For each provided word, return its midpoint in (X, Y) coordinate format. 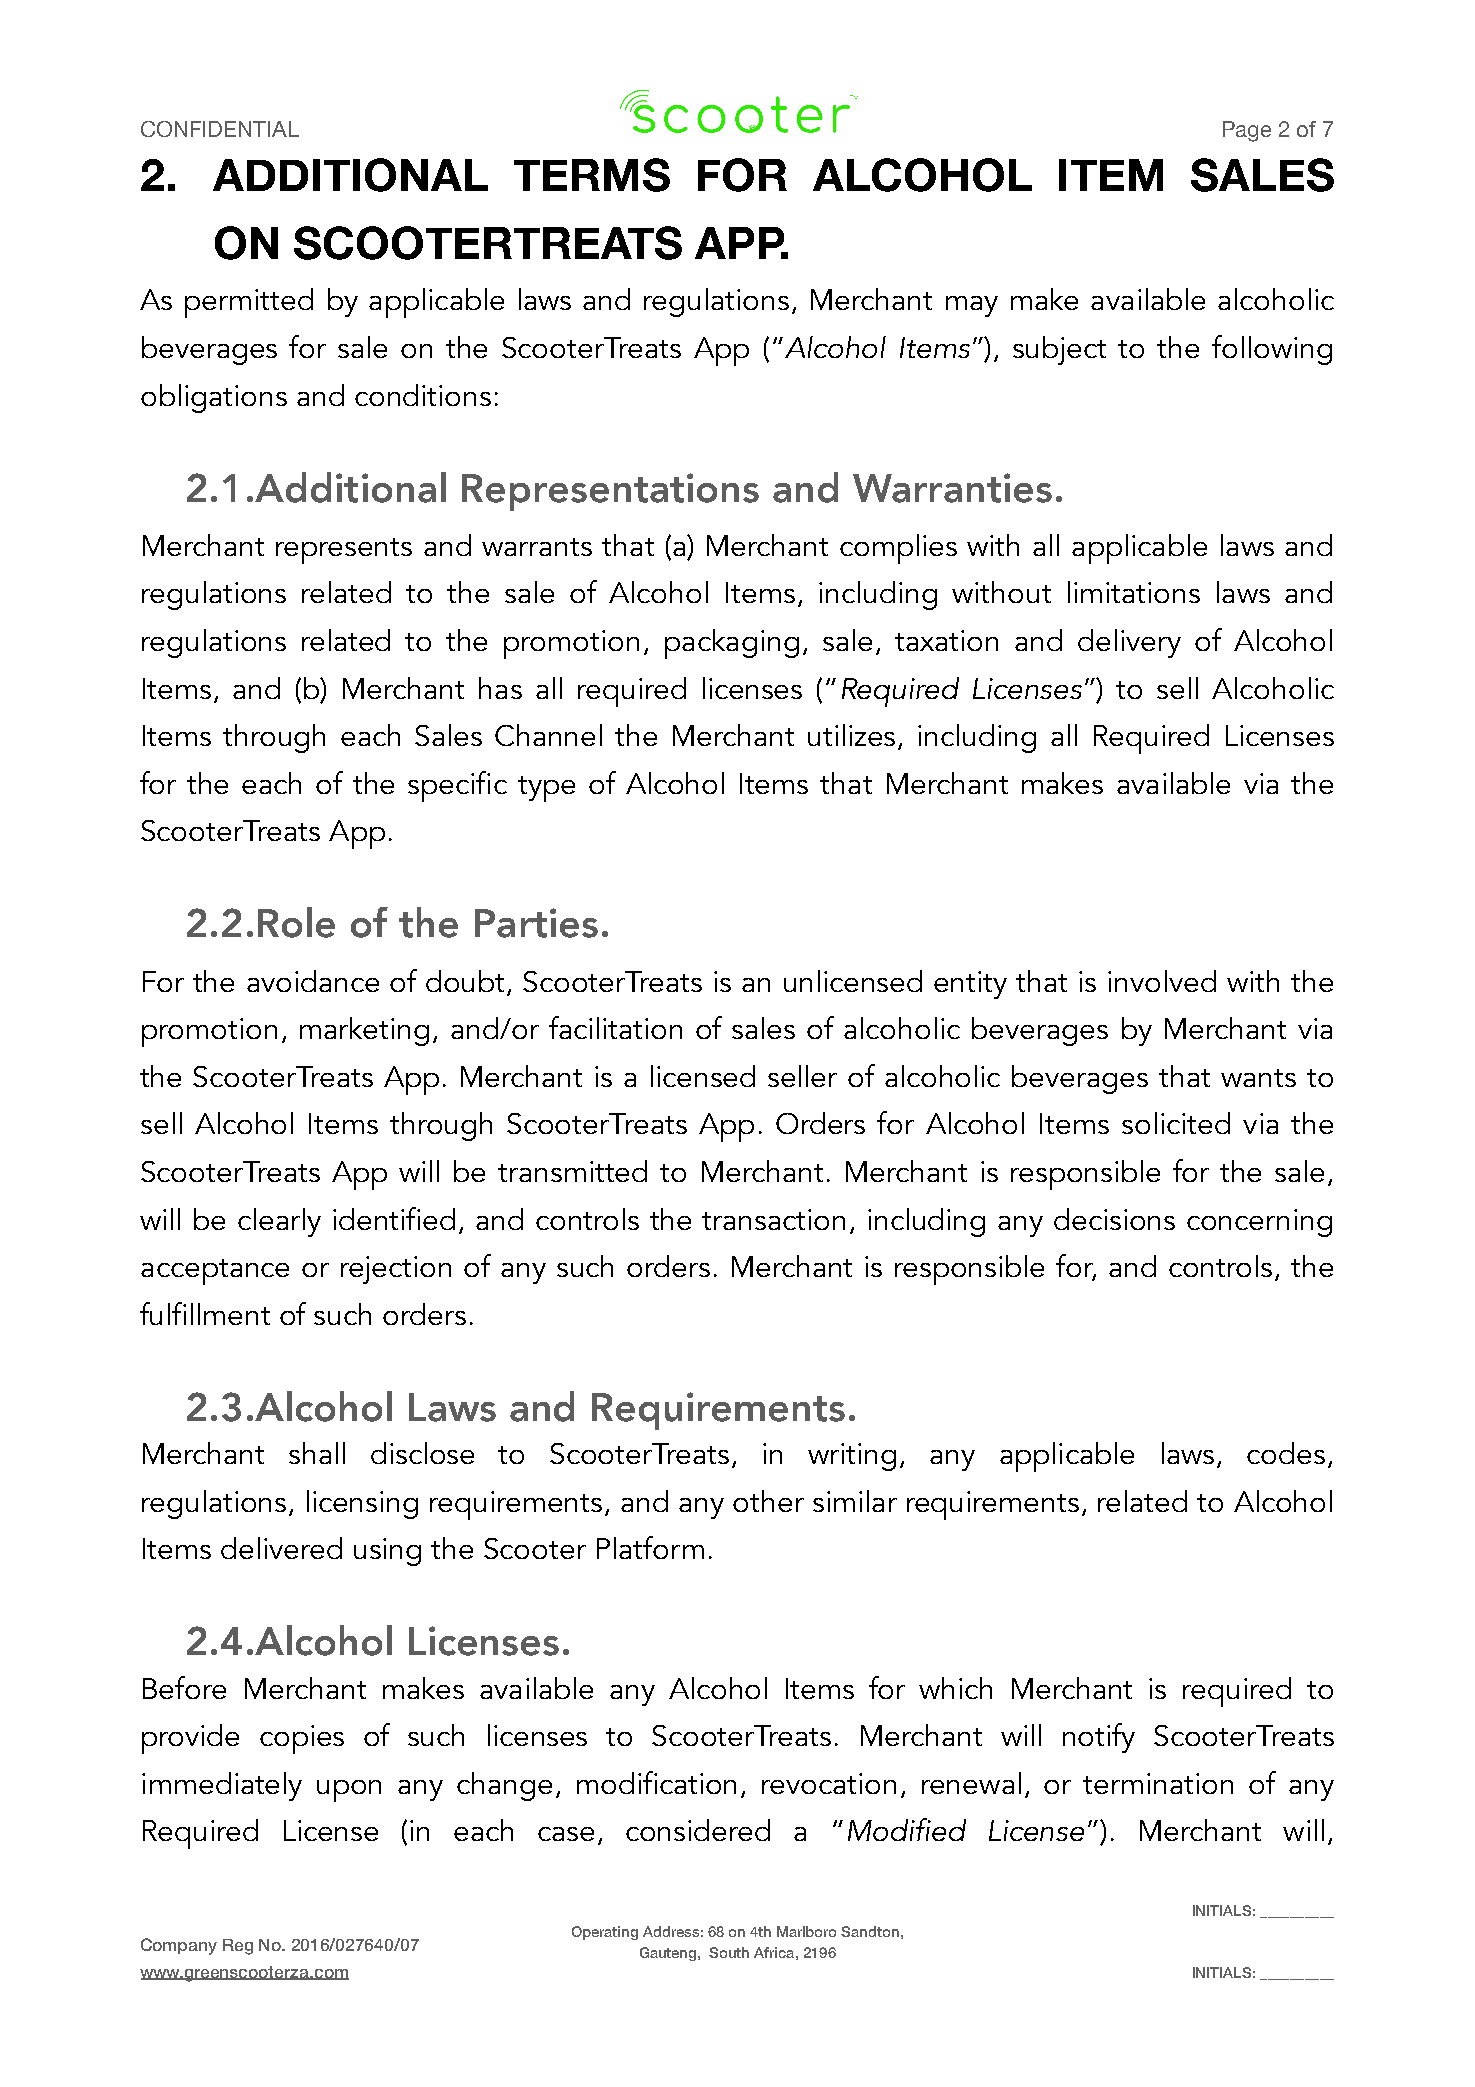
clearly (279, 1222)
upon (349, 1791)
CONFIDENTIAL (220, 129)
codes (1286, 1453)
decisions (1114, 1219)
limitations (1134, 592)
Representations (610, 492)
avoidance (313, 981)
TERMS (592, 175)
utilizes (853, 736)
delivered (281, 1548)
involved (1162, 981)
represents (344, 551)
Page (1247, 131)
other (768, 1501)
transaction (773, 1219)
